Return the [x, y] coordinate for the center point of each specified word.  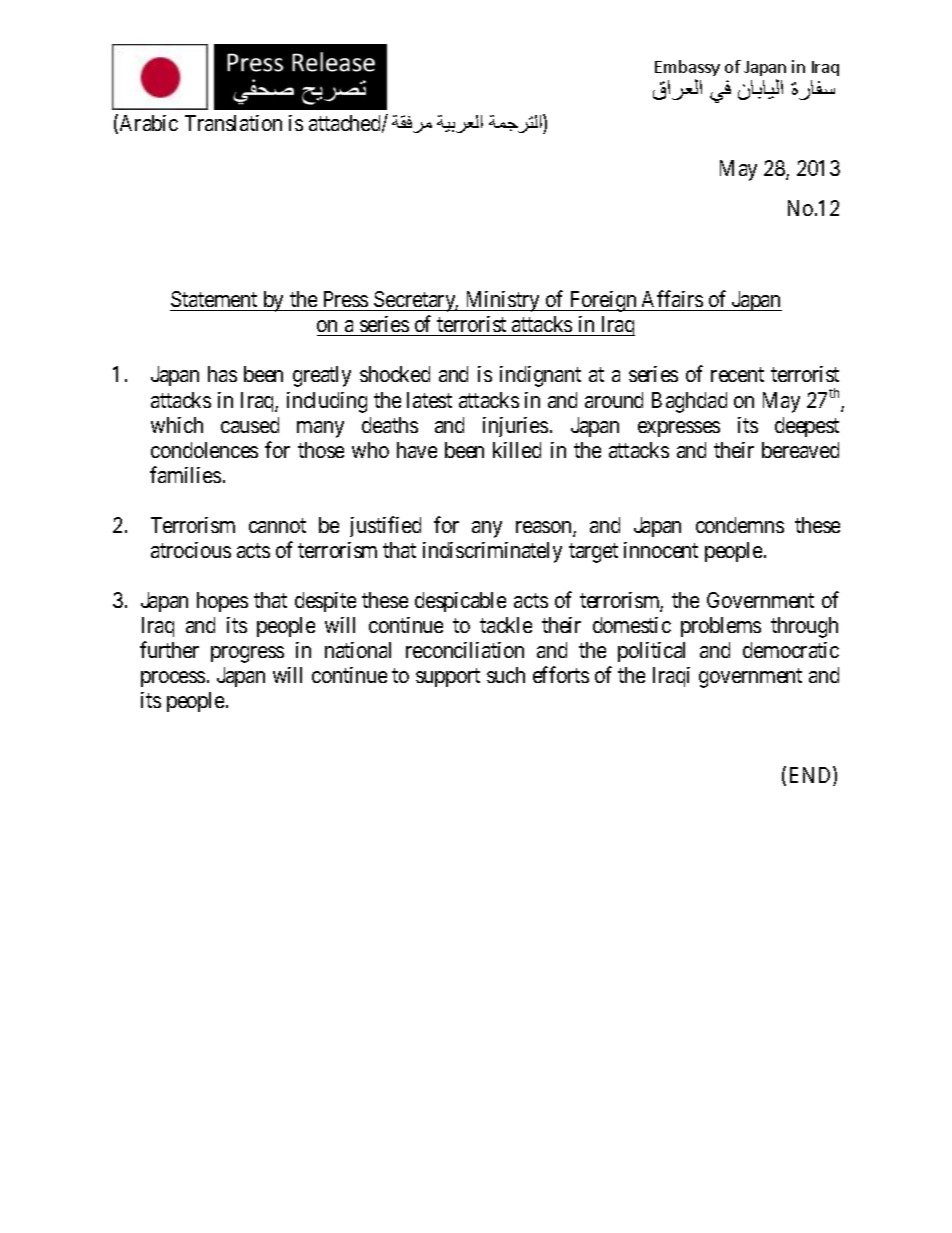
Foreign [603, 301]
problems [721, 627]
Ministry [502, 301]
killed [517, 450]
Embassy [687, 70]
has [222, 374]
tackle [506, 625]
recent [737, 375]
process [173, 679]
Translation [233, 123]
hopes [222, 602]
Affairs [672, 298]
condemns [740, 525]
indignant [540, 376]
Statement [214, 299]
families [185, 474]
